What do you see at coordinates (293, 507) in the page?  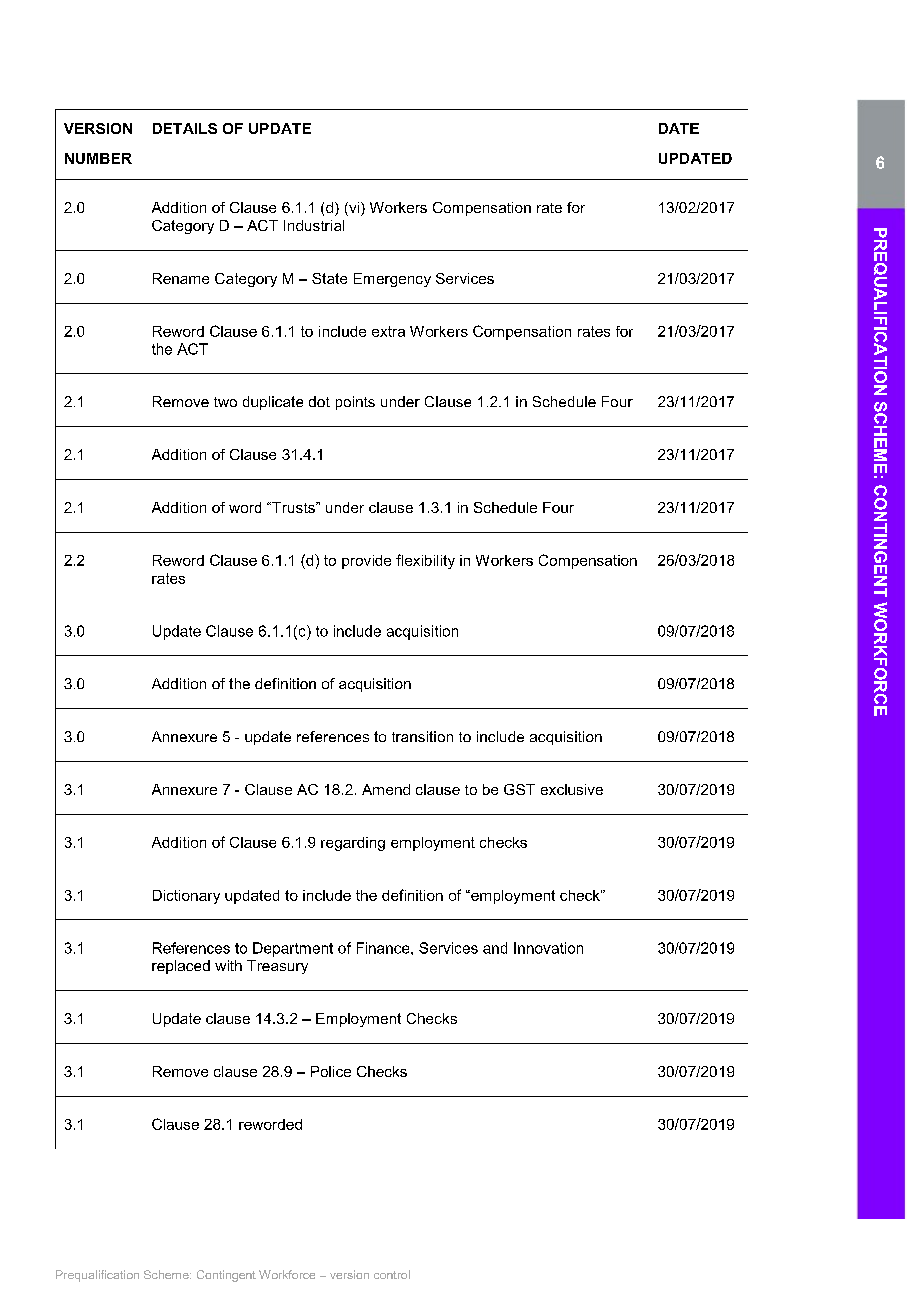 I see `Trusts` at bounding box center [293, 507].
